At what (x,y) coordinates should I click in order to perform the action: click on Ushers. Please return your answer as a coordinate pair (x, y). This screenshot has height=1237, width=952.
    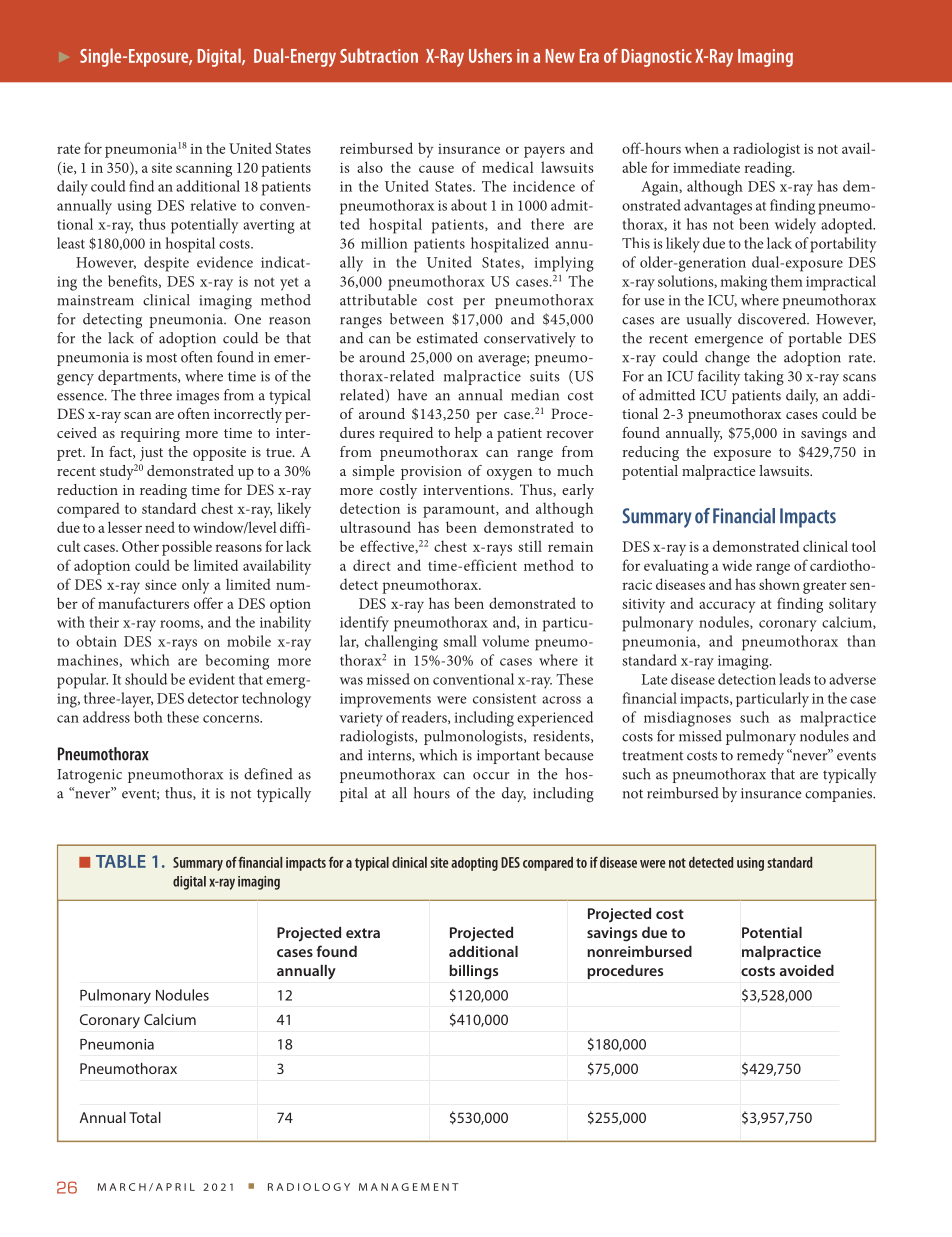
    Looking at the image, I should click on (490, 55).
